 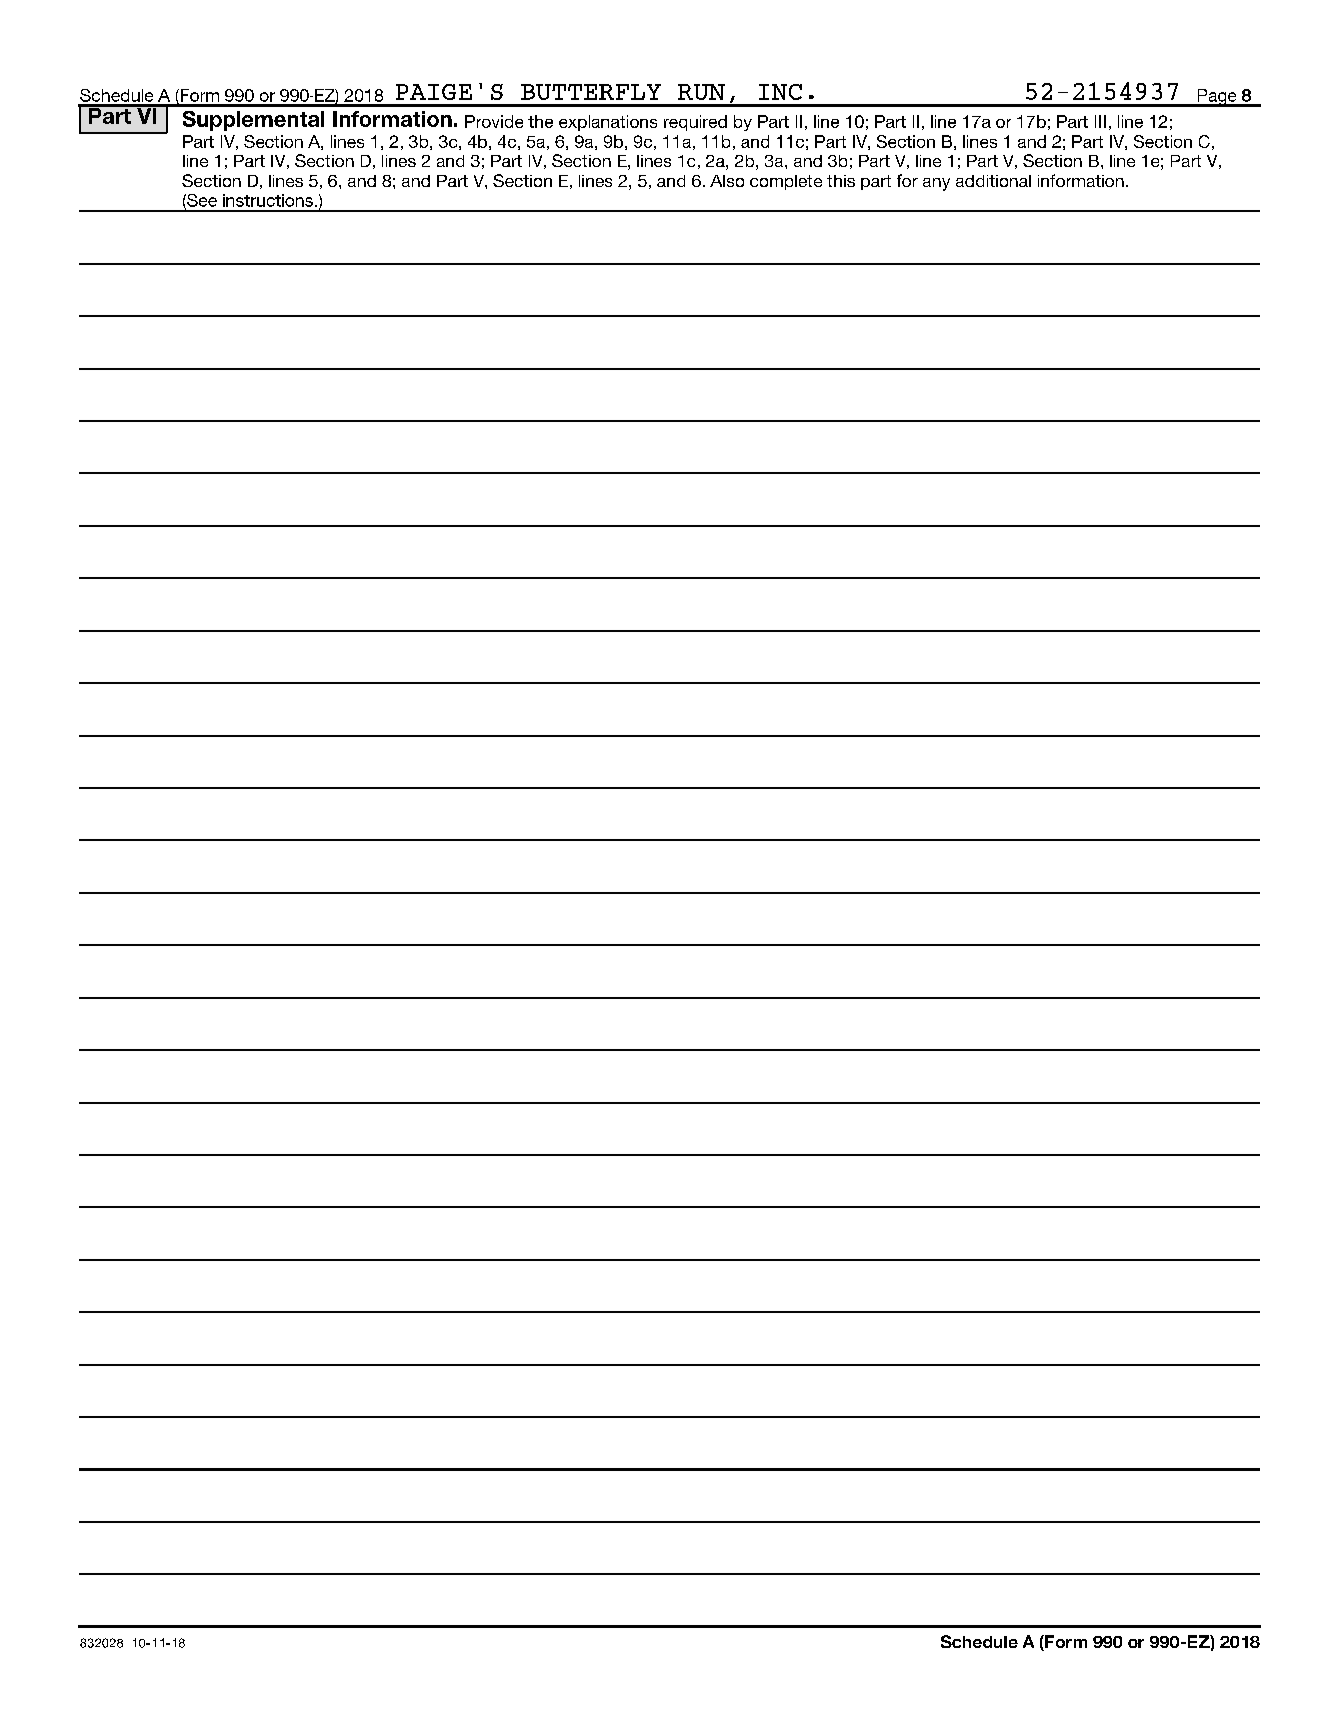 I want to click on RUN, so click(x=701, y=92).
